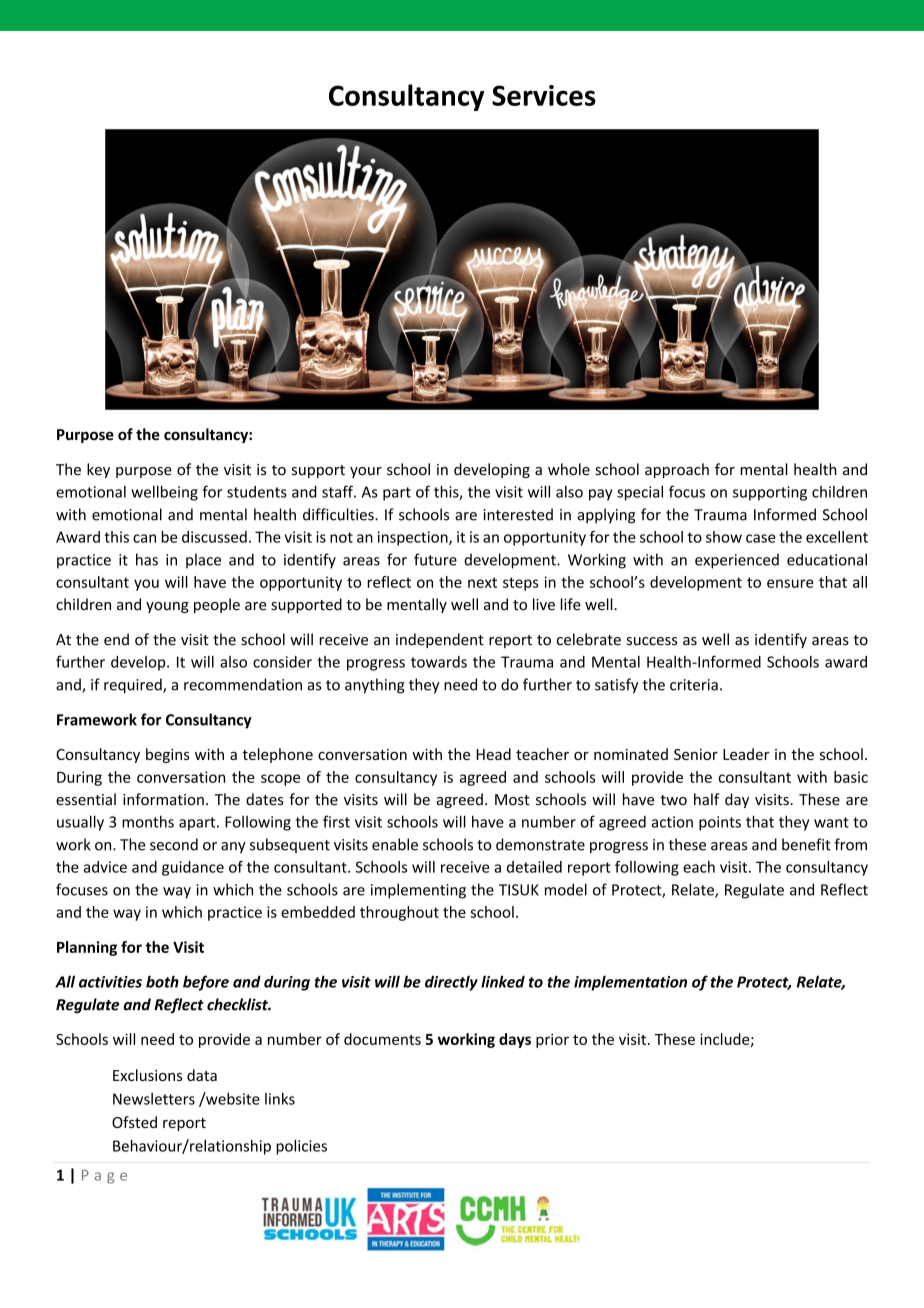 The image size is (924, 1308). What do you see at coordinates (569, 469) in the page?
I see `whole` at bounding box center [569, 469].
